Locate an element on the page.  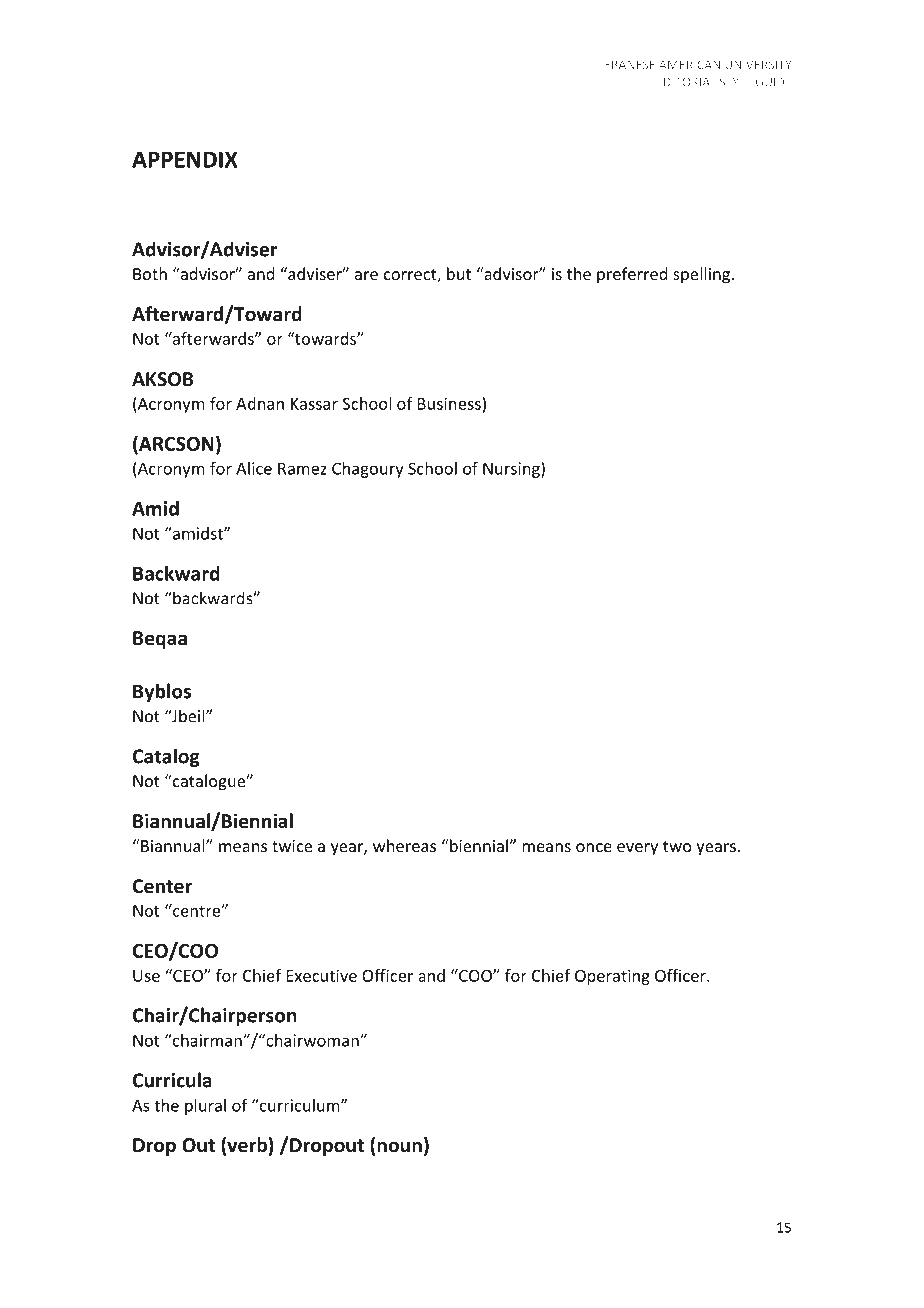
APPENDIX is located at coordinates (185, 159).
